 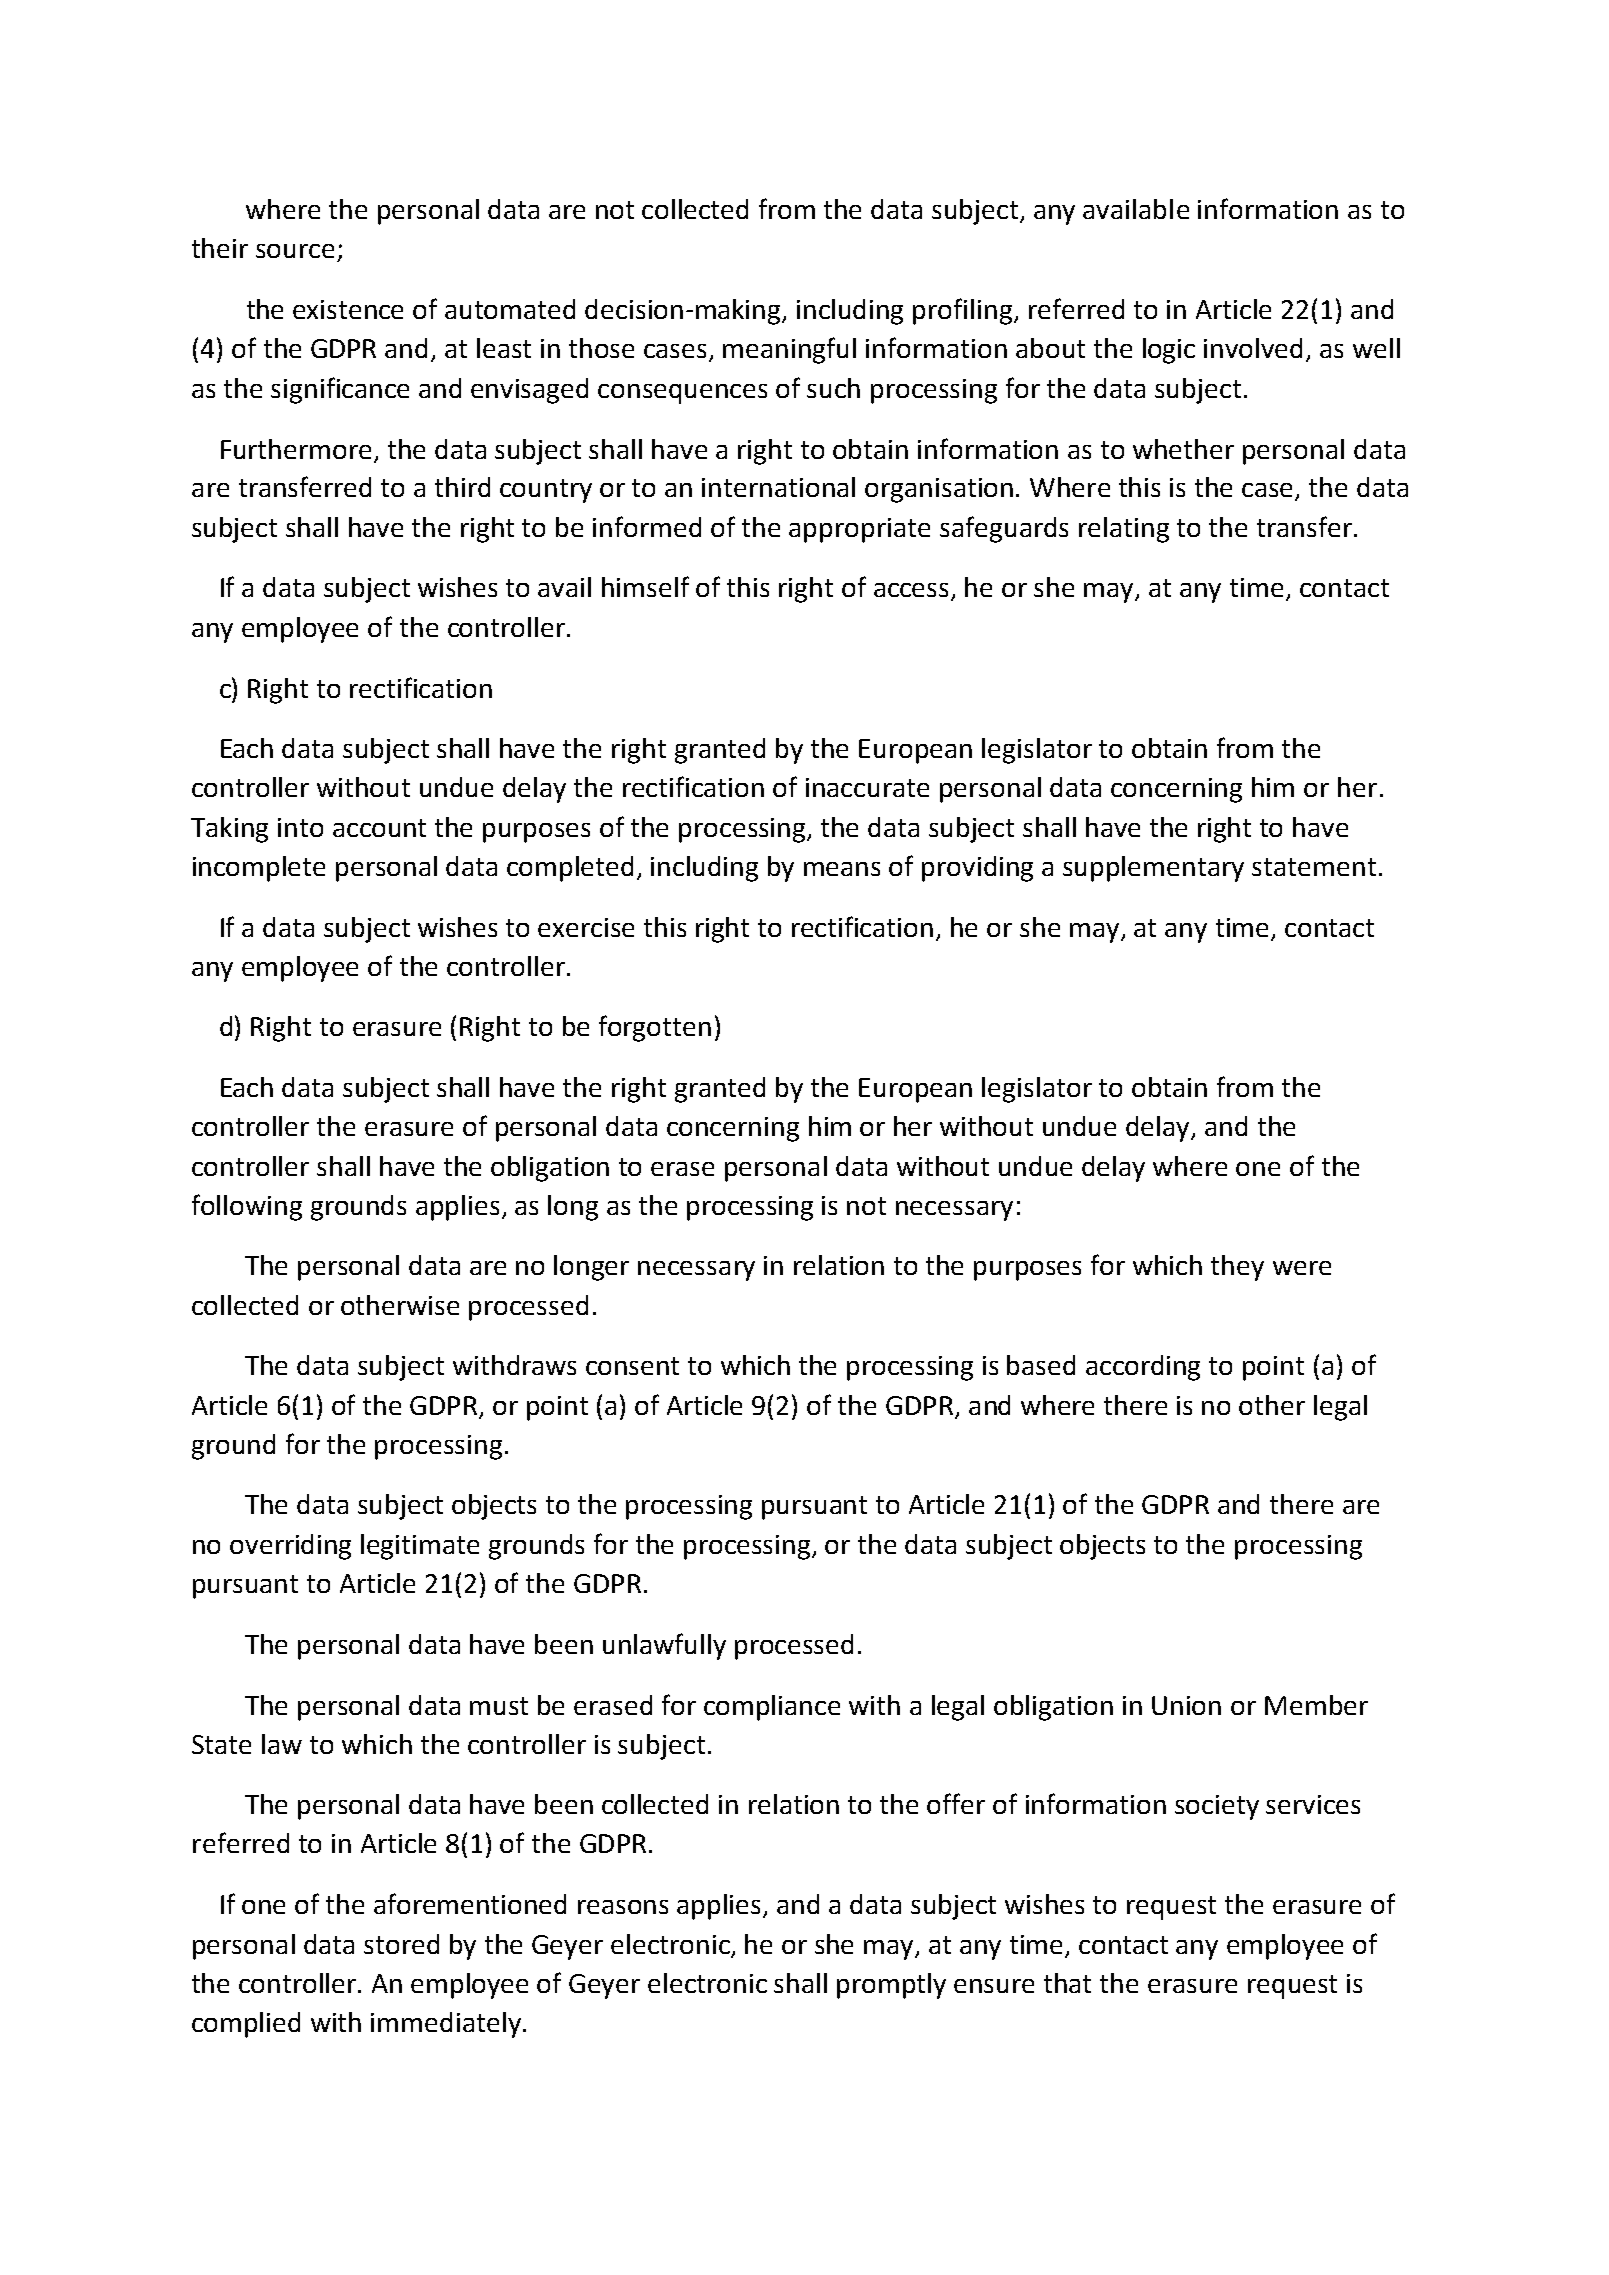 I want to click on account, so click(x=379, y=828).
